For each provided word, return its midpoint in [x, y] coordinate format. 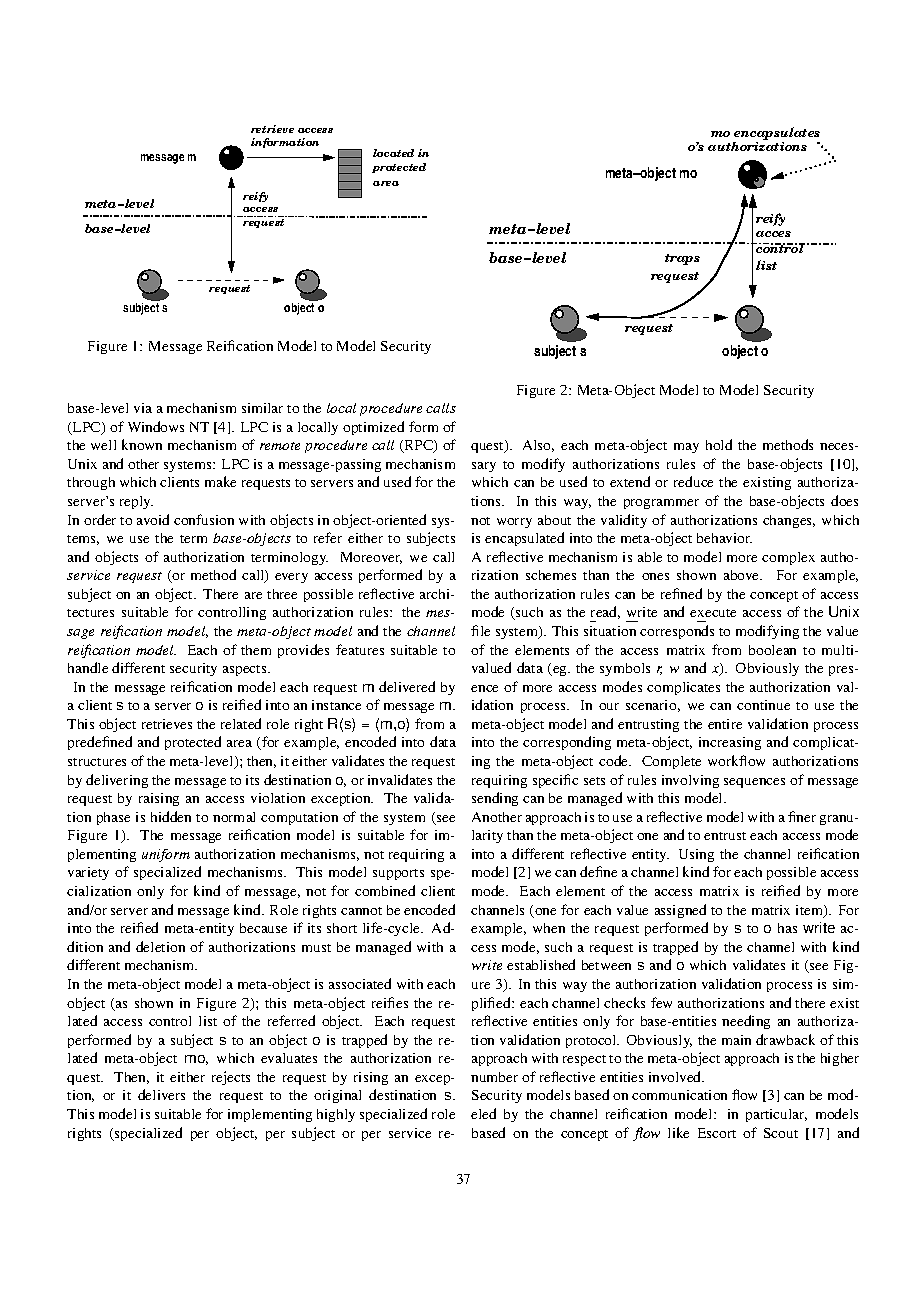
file [480, 630]
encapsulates [777, 133]
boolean [772, 650]
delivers [161, 1094]
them [256, 650]
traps [682, 259]
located [393, 153]
